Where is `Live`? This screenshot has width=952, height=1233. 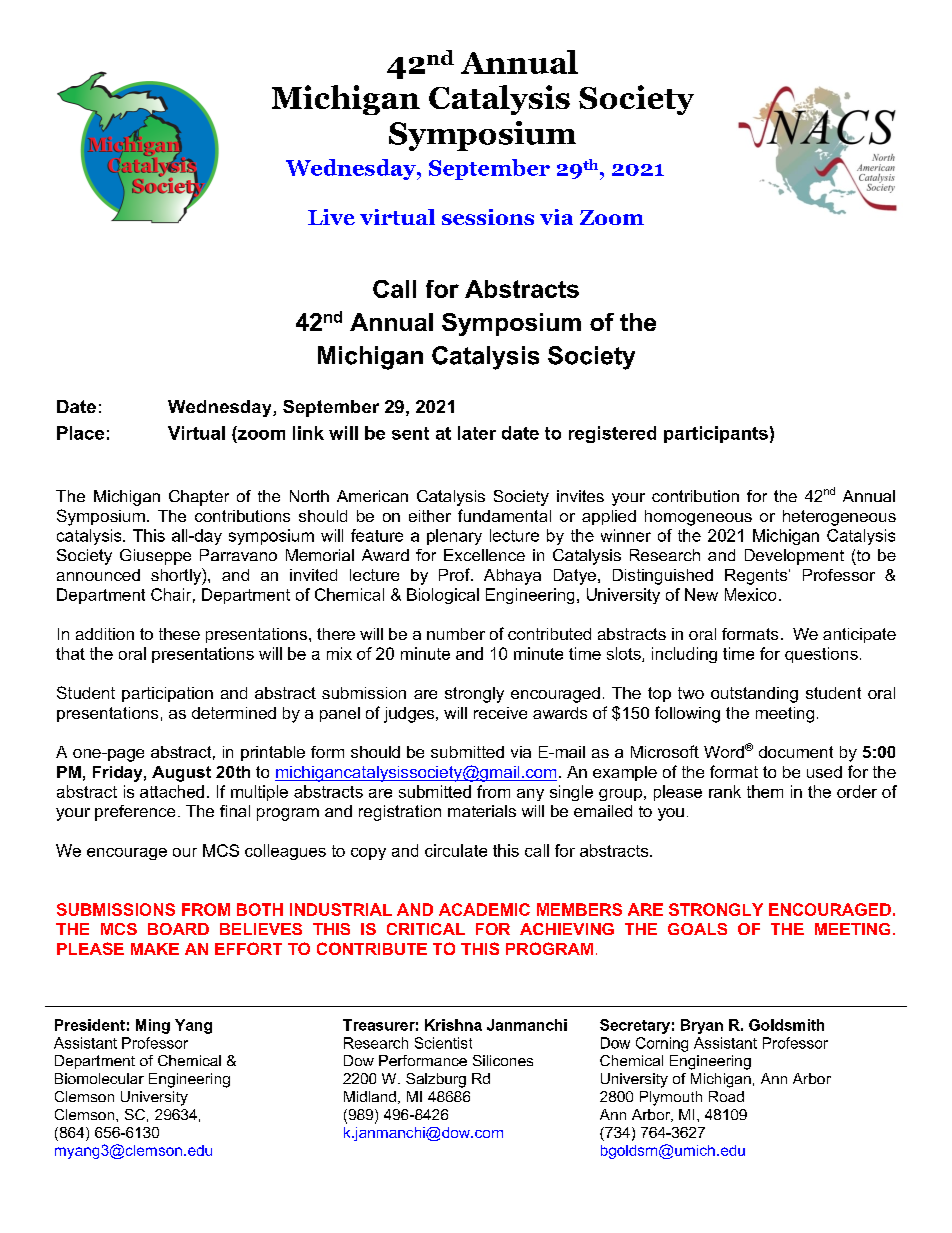 Live is located at coordinates (331, 217).
